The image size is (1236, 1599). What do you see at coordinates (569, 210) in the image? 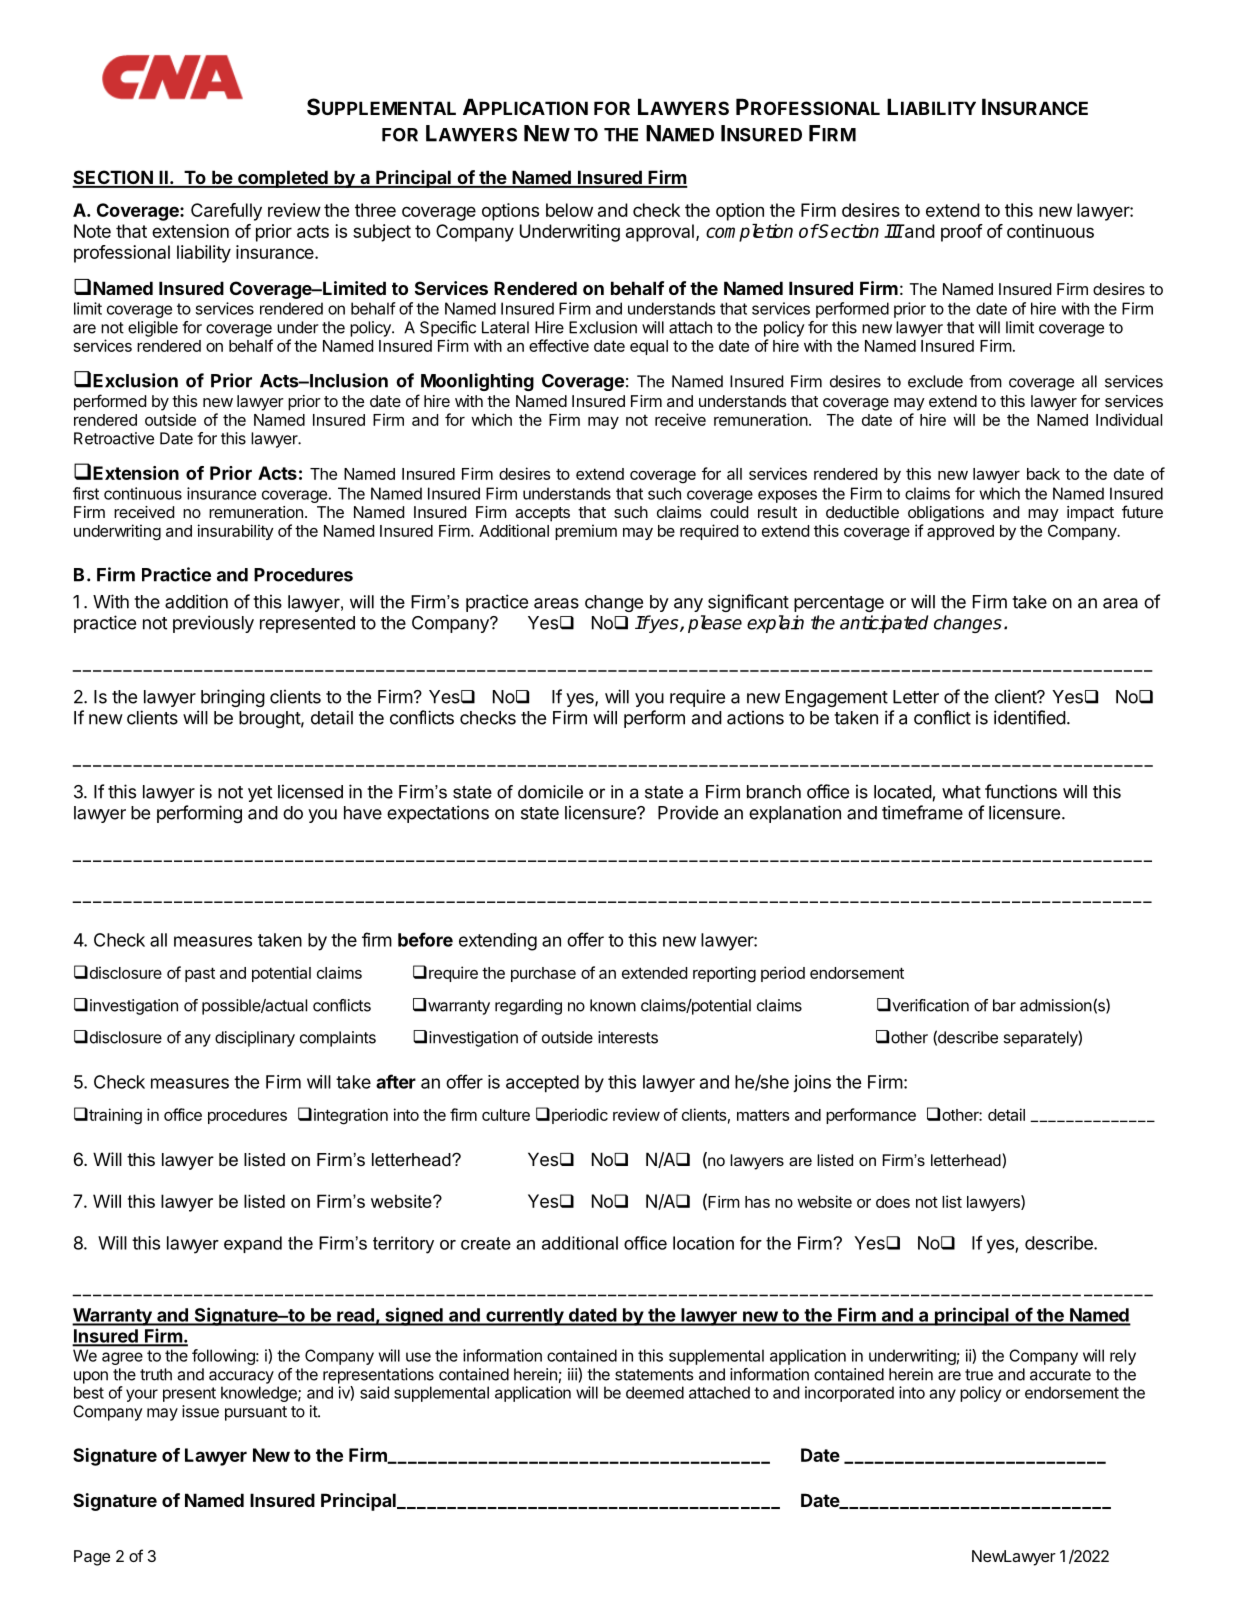
I see `below` at bounding box center [569, 210].
